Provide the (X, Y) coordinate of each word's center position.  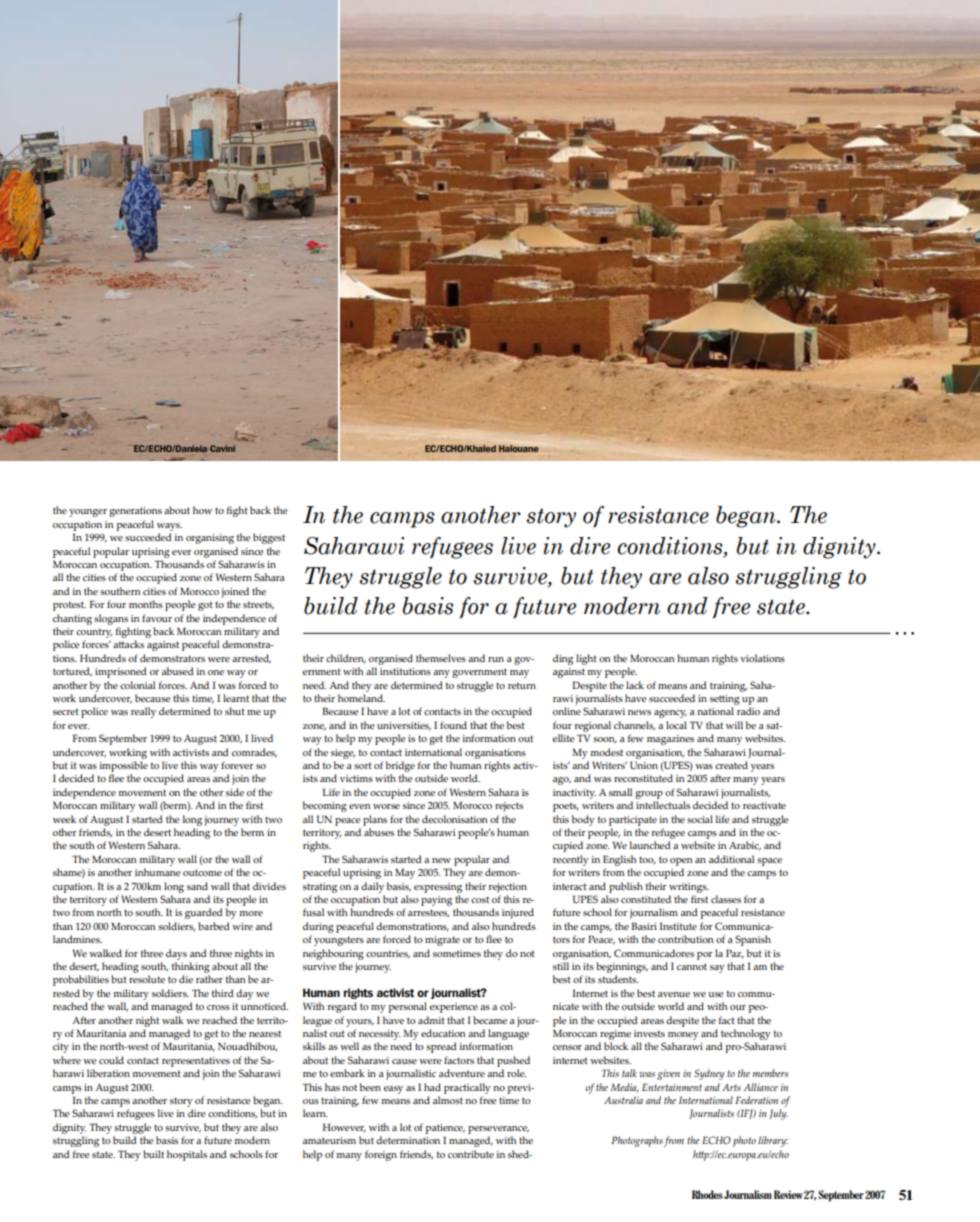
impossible (123, 766)
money (683, 1036)
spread (441, 1047)
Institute (678, 926)
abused (178, 671)
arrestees (428, 913)
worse (386, 806)
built (153, 1154)
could (111, 1060)
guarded (204, 913)
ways (169, 527)
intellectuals (663, 805)
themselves (441, 658)
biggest (269, 538)
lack (635, 685)
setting (725, 700)
